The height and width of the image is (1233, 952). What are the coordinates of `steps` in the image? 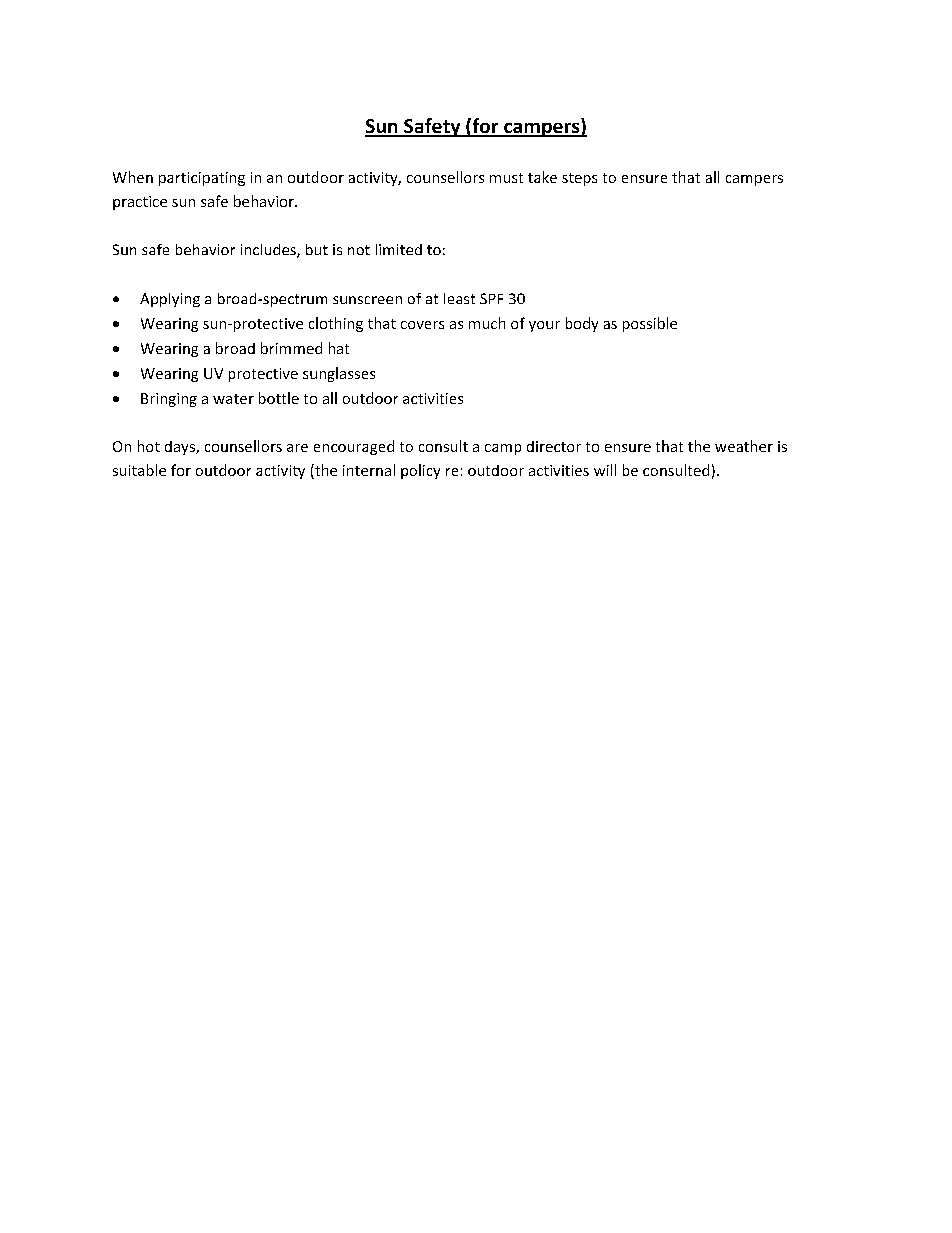 It's located at (579, 179).
